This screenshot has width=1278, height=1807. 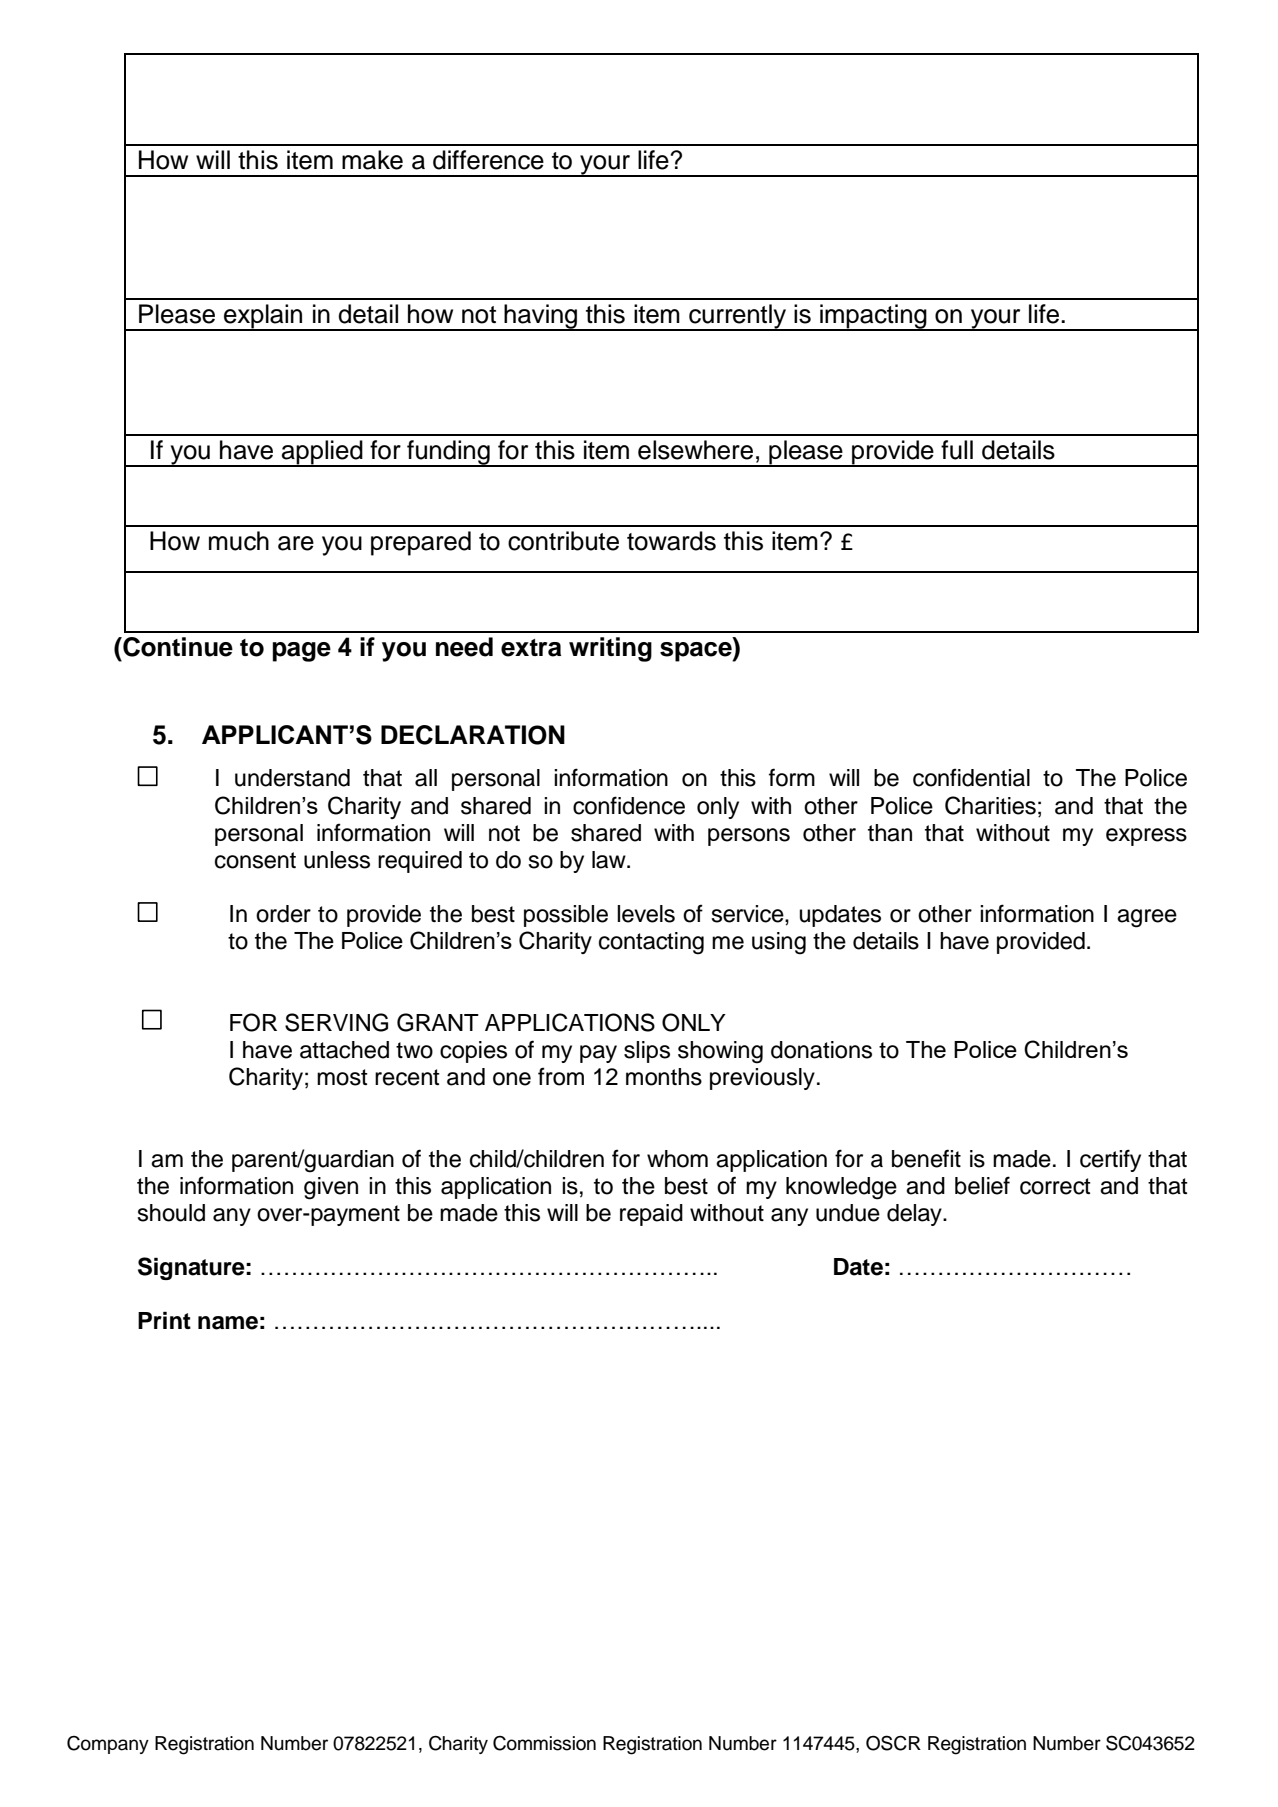 I want to click on full, so click(x=957, y=450).
